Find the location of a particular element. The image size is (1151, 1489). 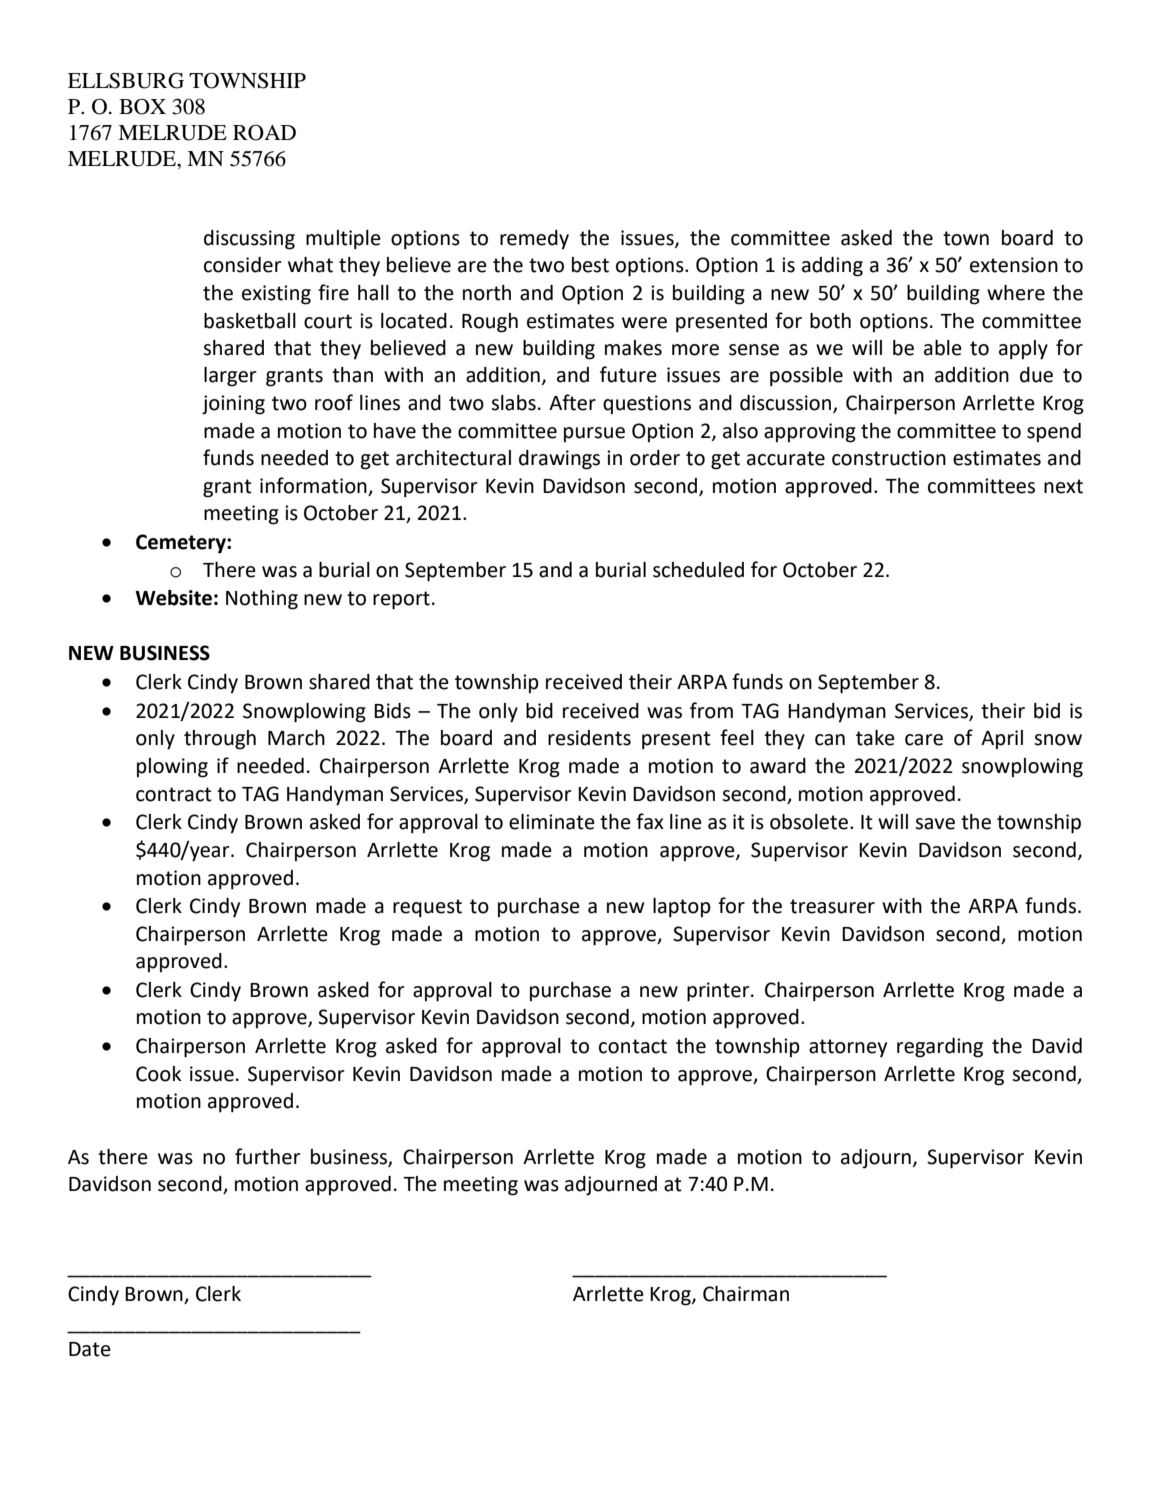

care is located at coordinates (924, 740).
